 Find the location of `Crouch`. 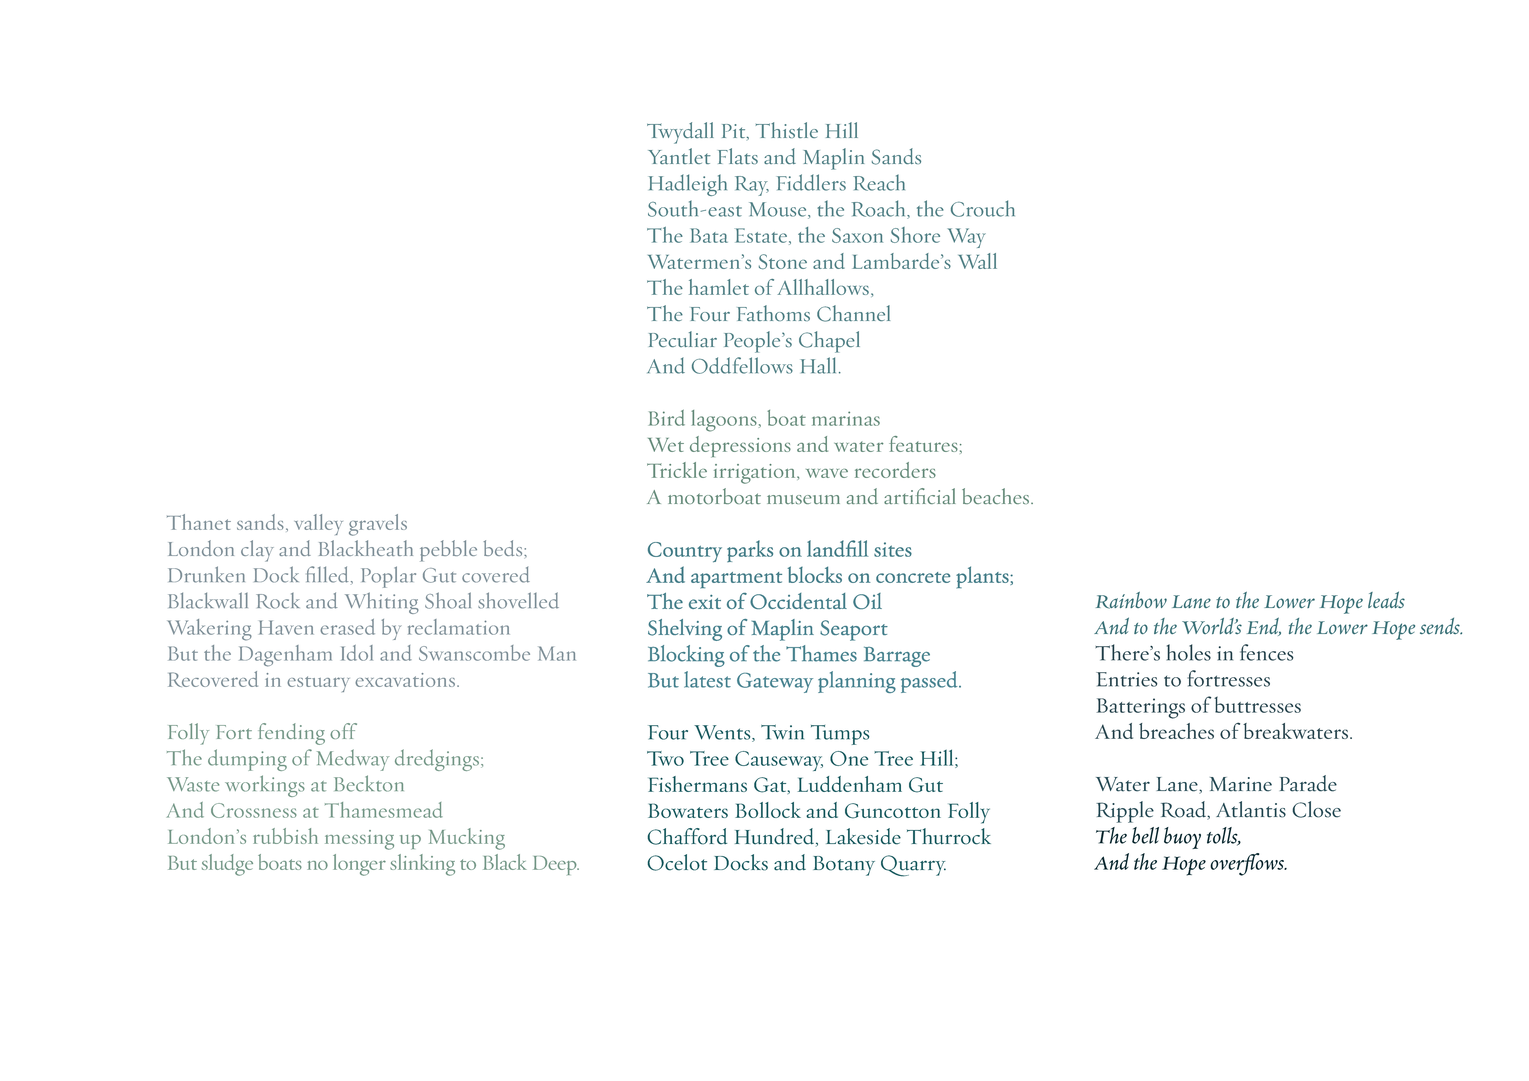

Crouch is located at coordinates (983, 208).
